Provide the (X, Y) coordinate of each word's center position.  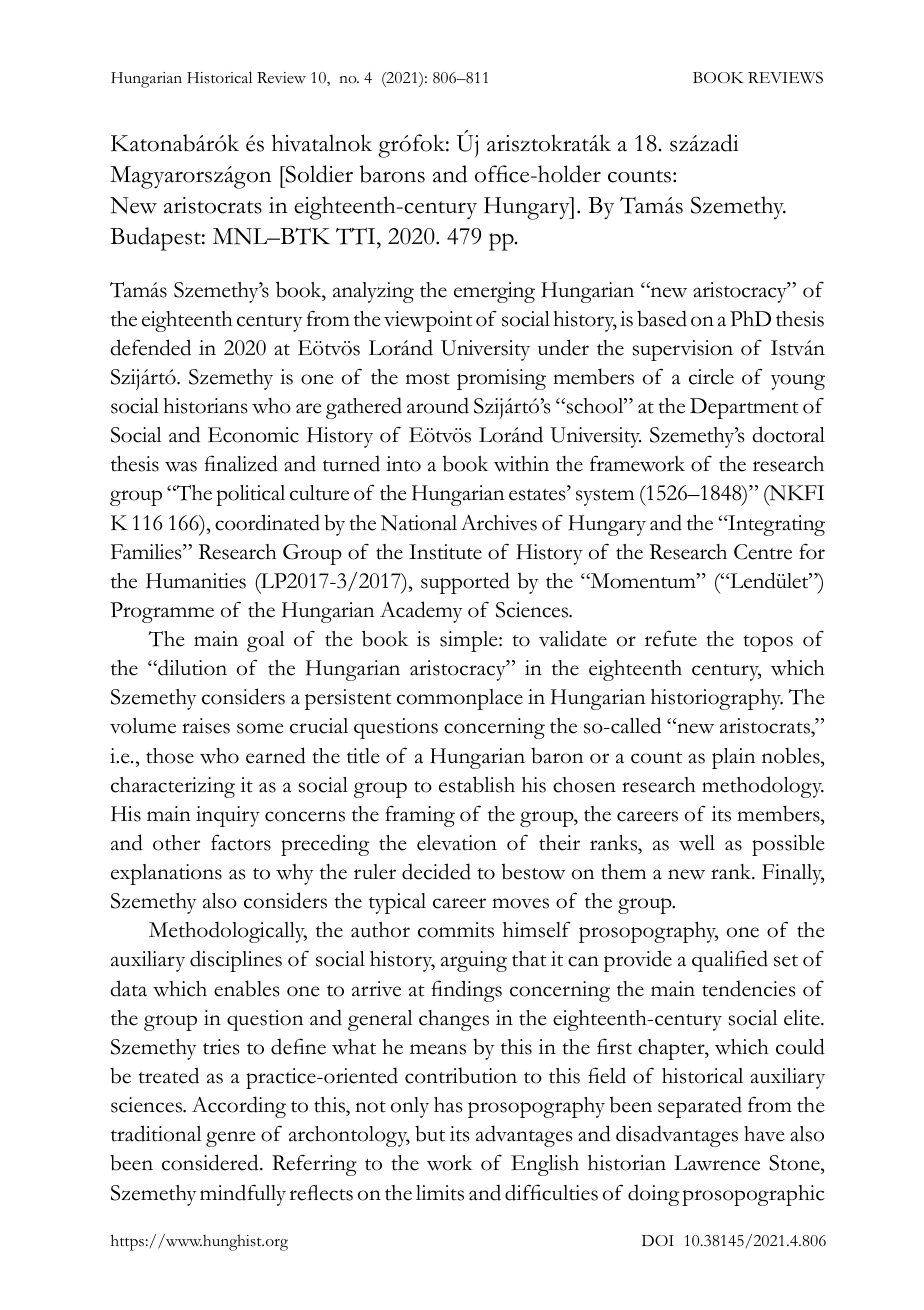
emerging (494, 292)
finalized (241, 463)
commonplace (460, 699)
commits (456, 930)
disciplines (236, 961)
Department (744, 408)
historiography (717, 699)
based (662, 318)
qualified (730, 961)
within (521, 464)
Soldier (318, 174)
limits (440, 1193)
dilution (191, 667)
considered (211, 1162)
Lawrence (717, 1163)
